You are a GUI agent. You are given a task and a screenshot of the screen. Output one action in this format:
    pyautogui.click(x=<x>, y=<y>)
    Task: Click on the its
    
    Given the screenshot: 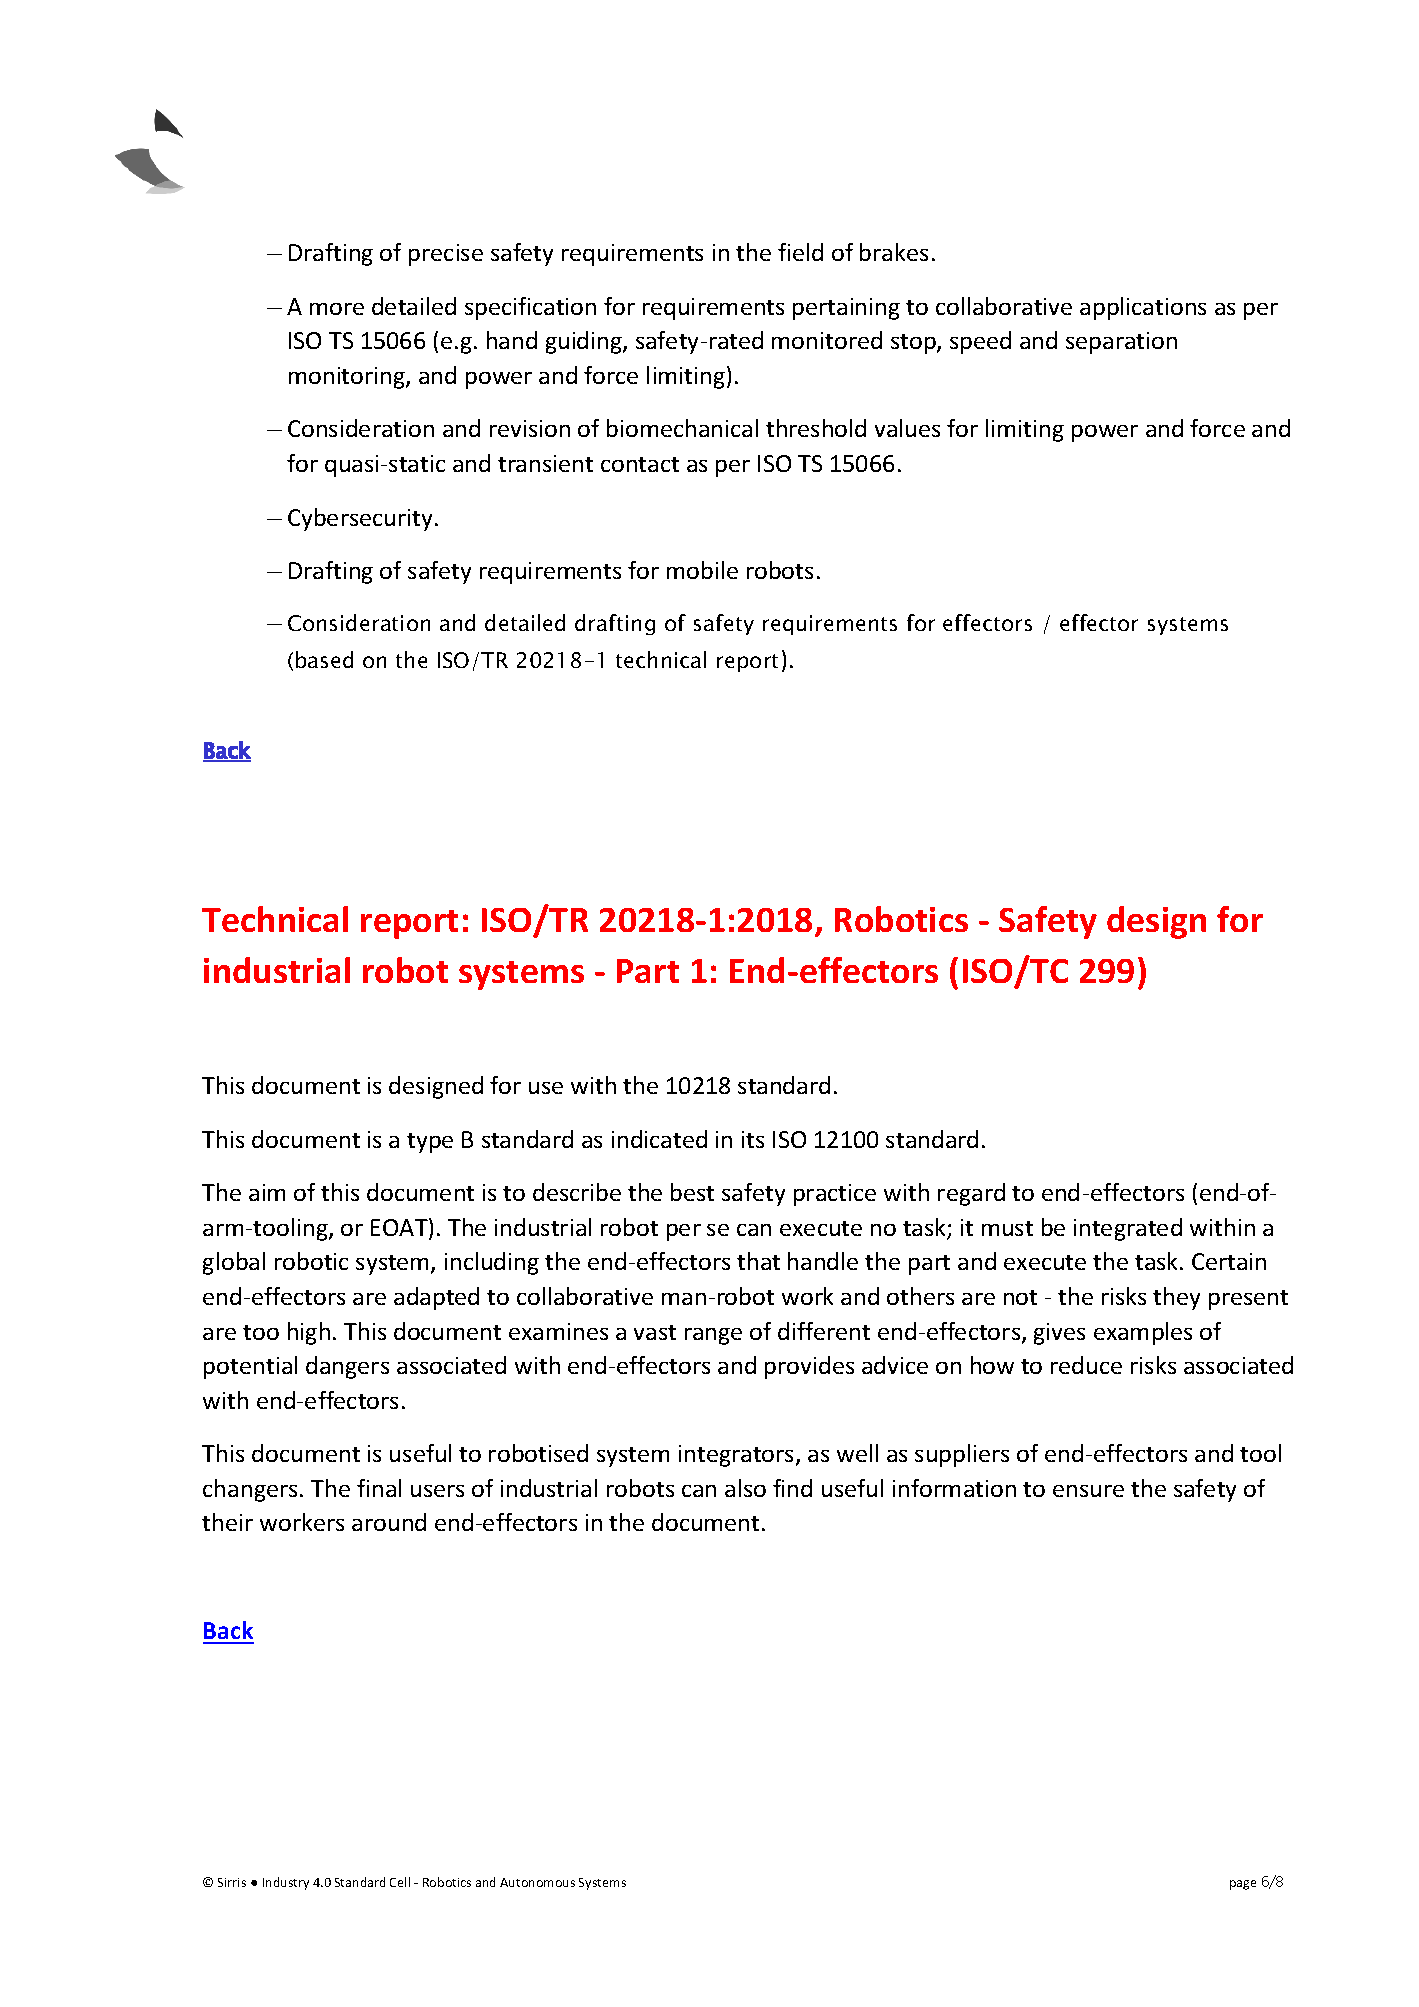 What is the action you would take?
    pyautogui.click(x=753, y=1139)
